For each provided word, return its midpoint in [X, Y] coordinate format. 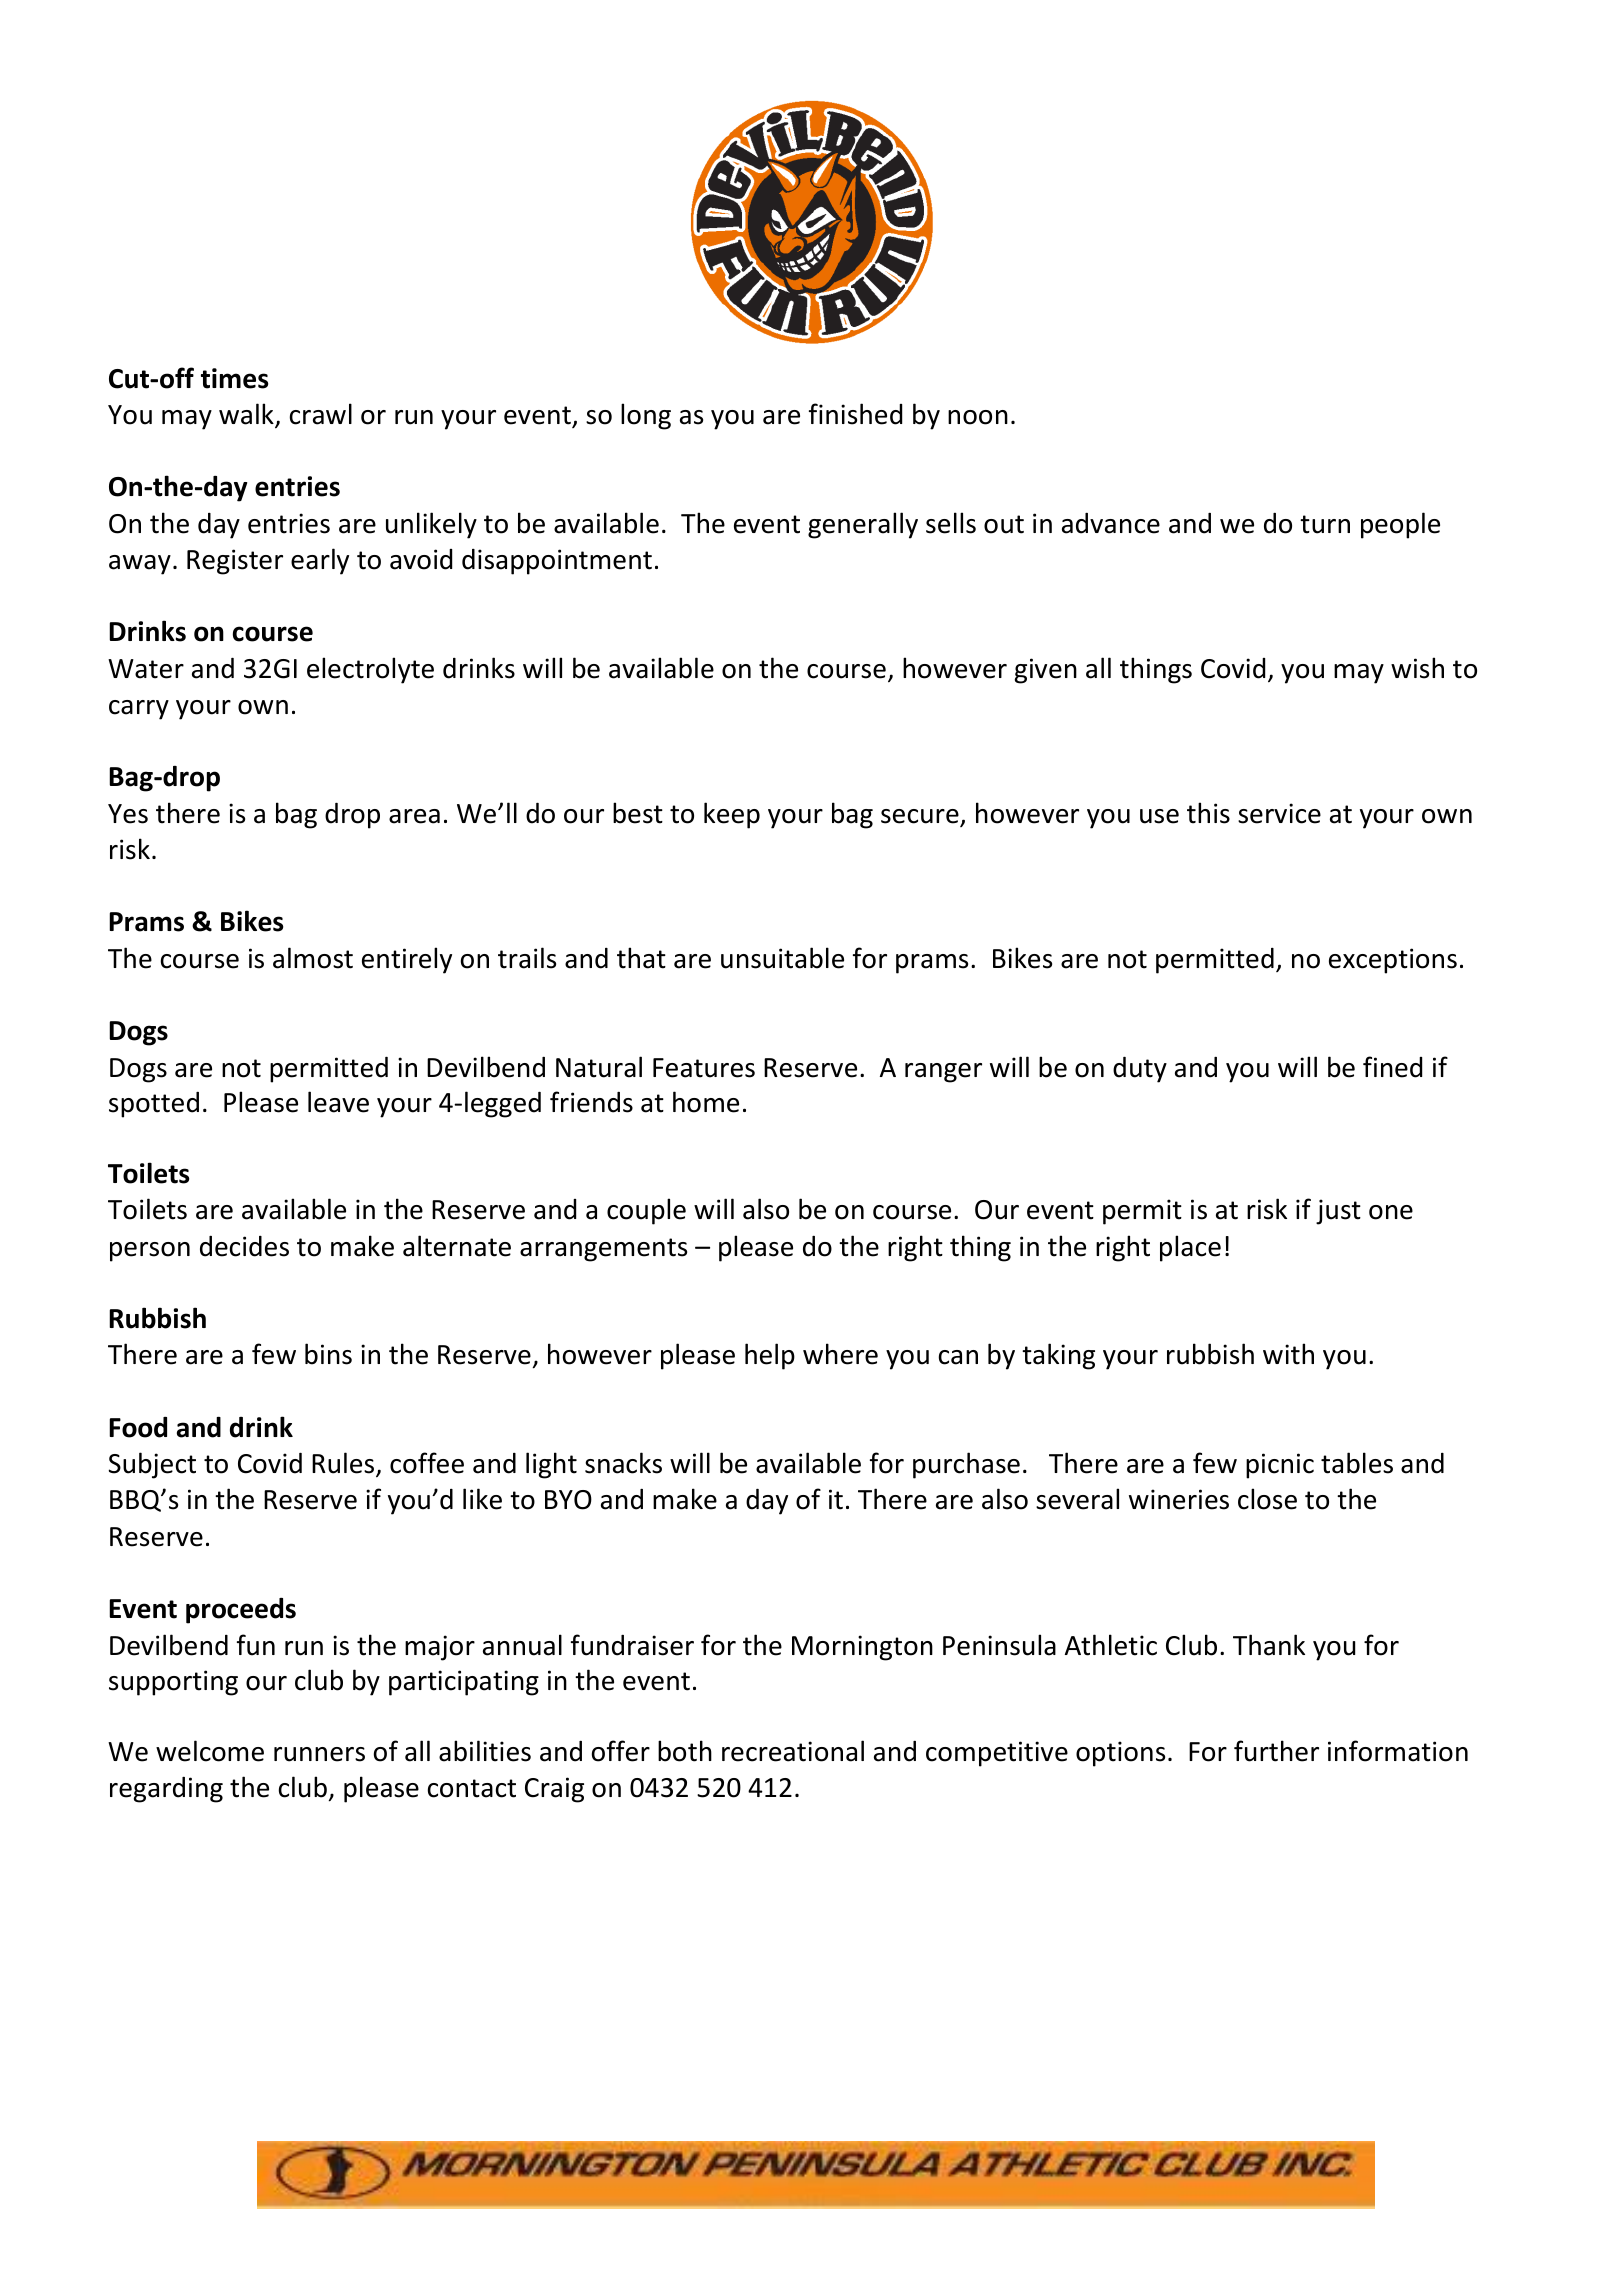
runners [319, 1754]
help [770, 1356]
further [1276, 1751]
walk [247, 415]
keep [732, 815]
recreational [793, 1751]
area [414, 816]
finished [855, 414]
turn [1325, 524]
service [1279, 813]
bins [328, 1354]
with [1288, 1354]
